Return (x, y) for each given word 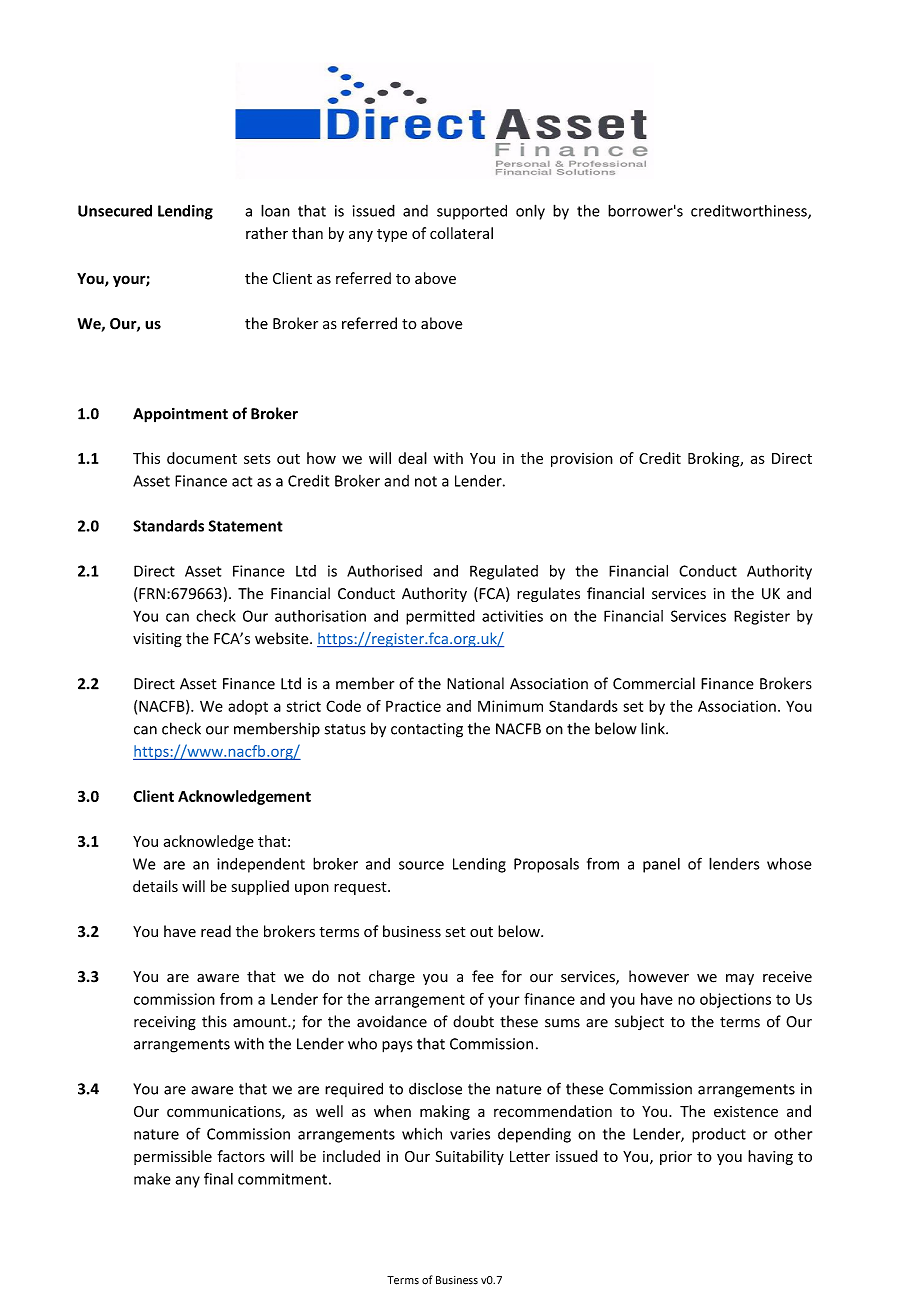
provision (582, 459)
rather (267, 233)
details (155, 886)
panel (661, 865)
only (530, 212)
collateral (461, 233)
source (421, 865)
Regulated (504, 572)
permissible (173, 1157)
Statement (246, 526)
